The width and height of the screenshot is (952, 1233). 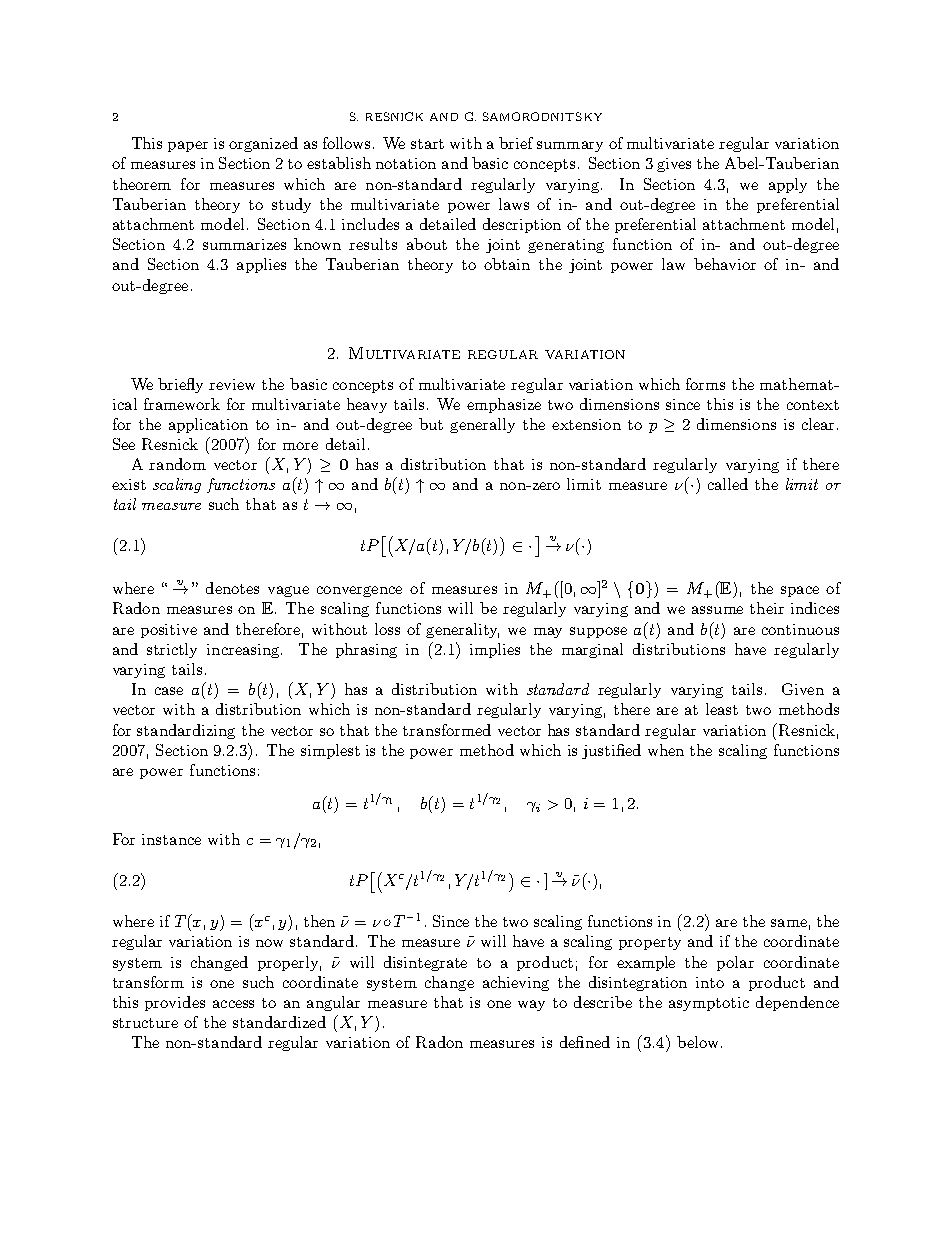 What do you see at coordinates (705, 384) in the screenshot?
I see `forms` at bounding box center [705, 384].
